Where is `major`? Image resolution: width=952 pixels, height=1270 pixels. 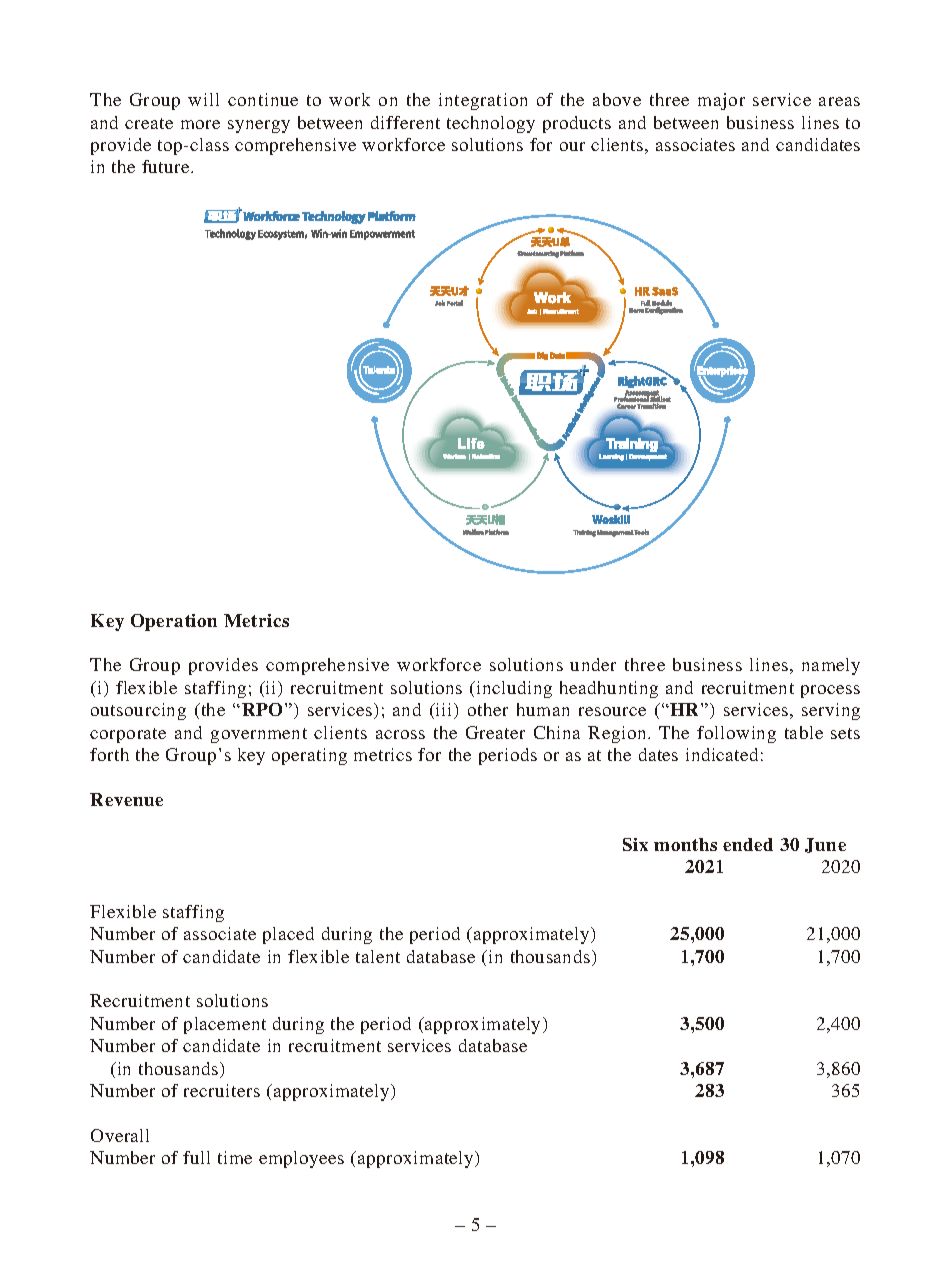
major is located at coordinates (721, 101).
